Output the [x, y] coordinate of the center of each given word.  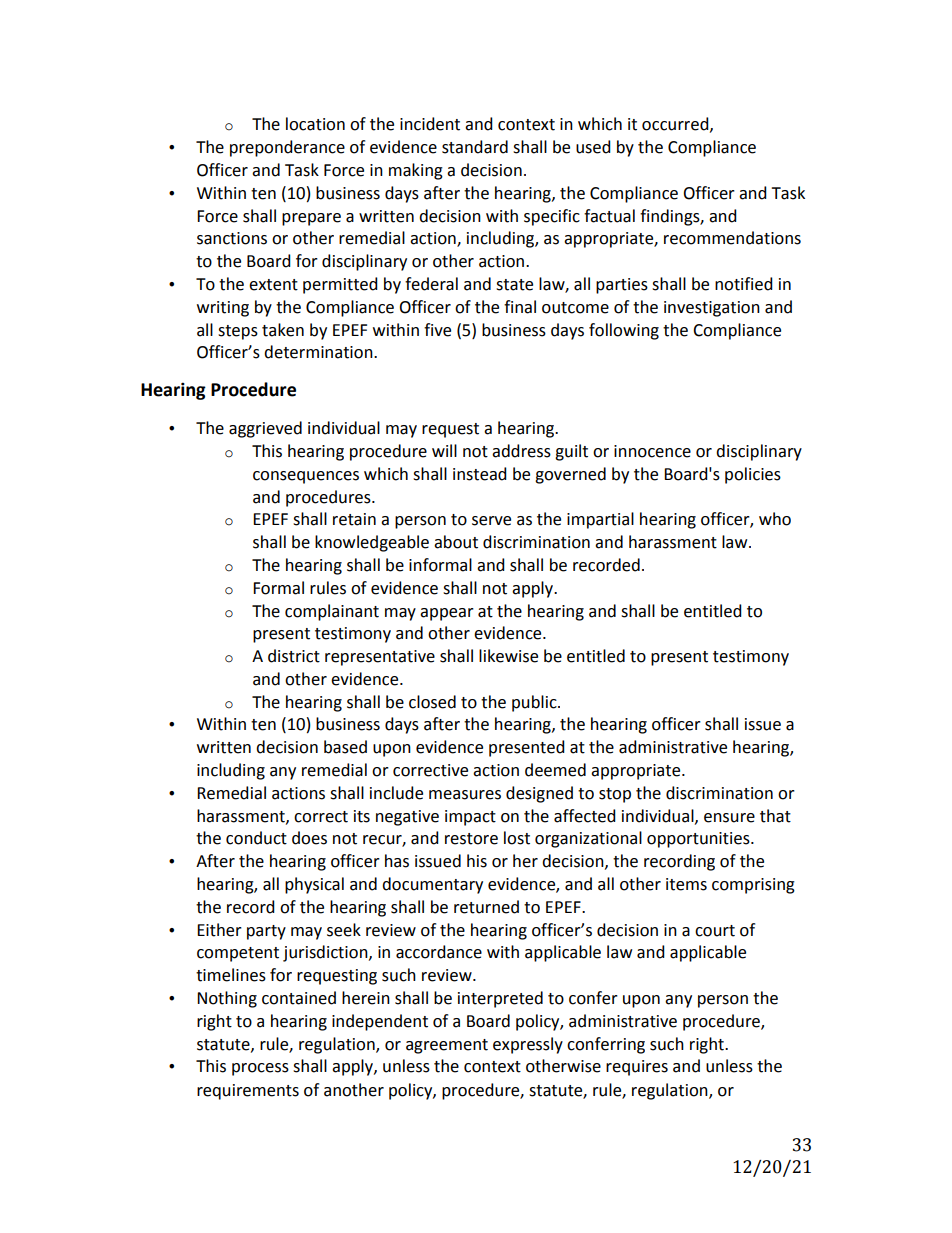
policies [753, 475]
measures [465, 795]
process [260, 1069]
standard [475, 147]
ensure [729, 818]
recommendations [732, 238]
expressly [528, 1045]
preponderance [287, 148]
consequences [306, 477]
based [345, 747]
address [521, 451]
